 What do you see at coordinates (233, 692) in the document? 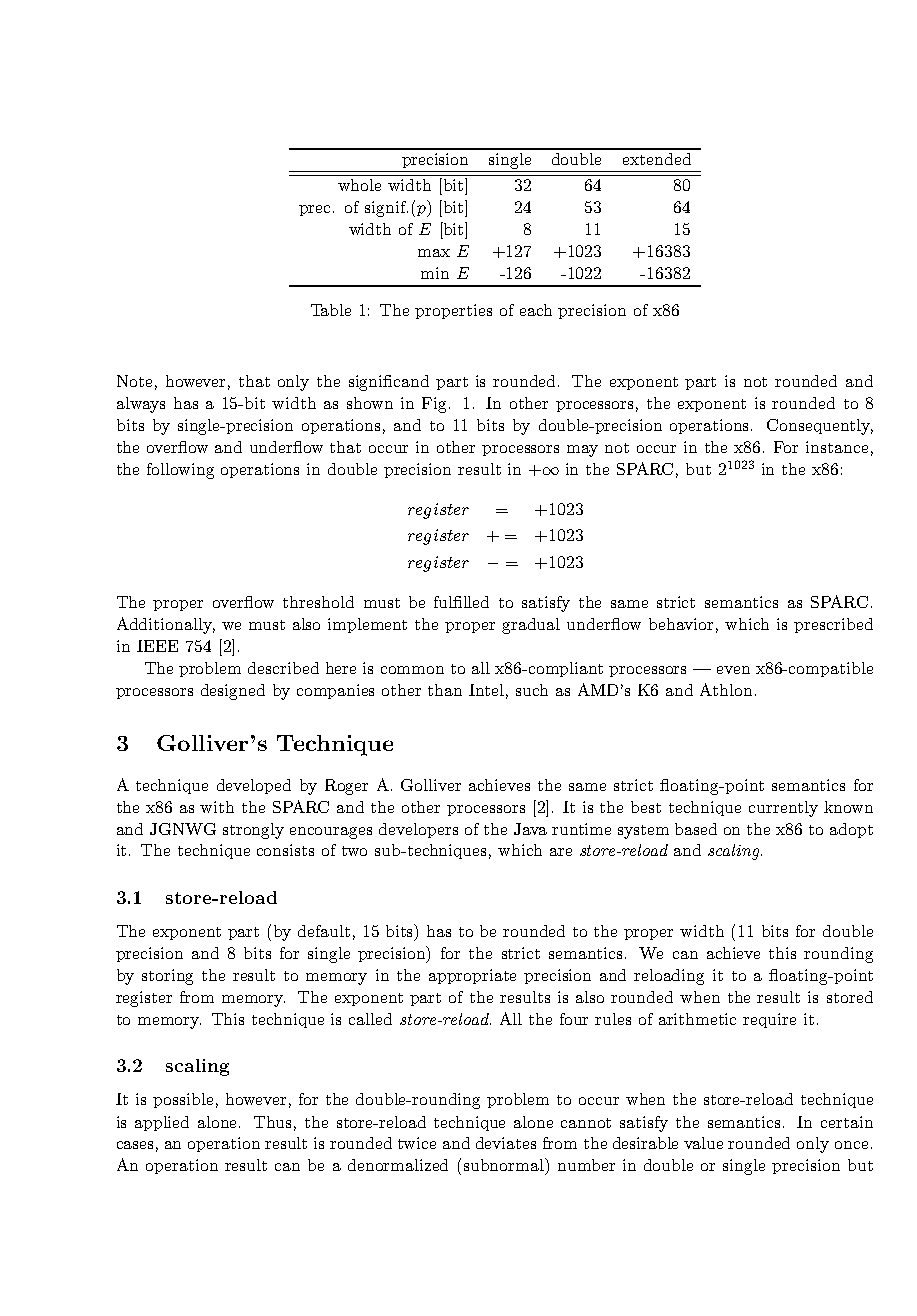
I see `designed` at bounding box center [233, 692].
